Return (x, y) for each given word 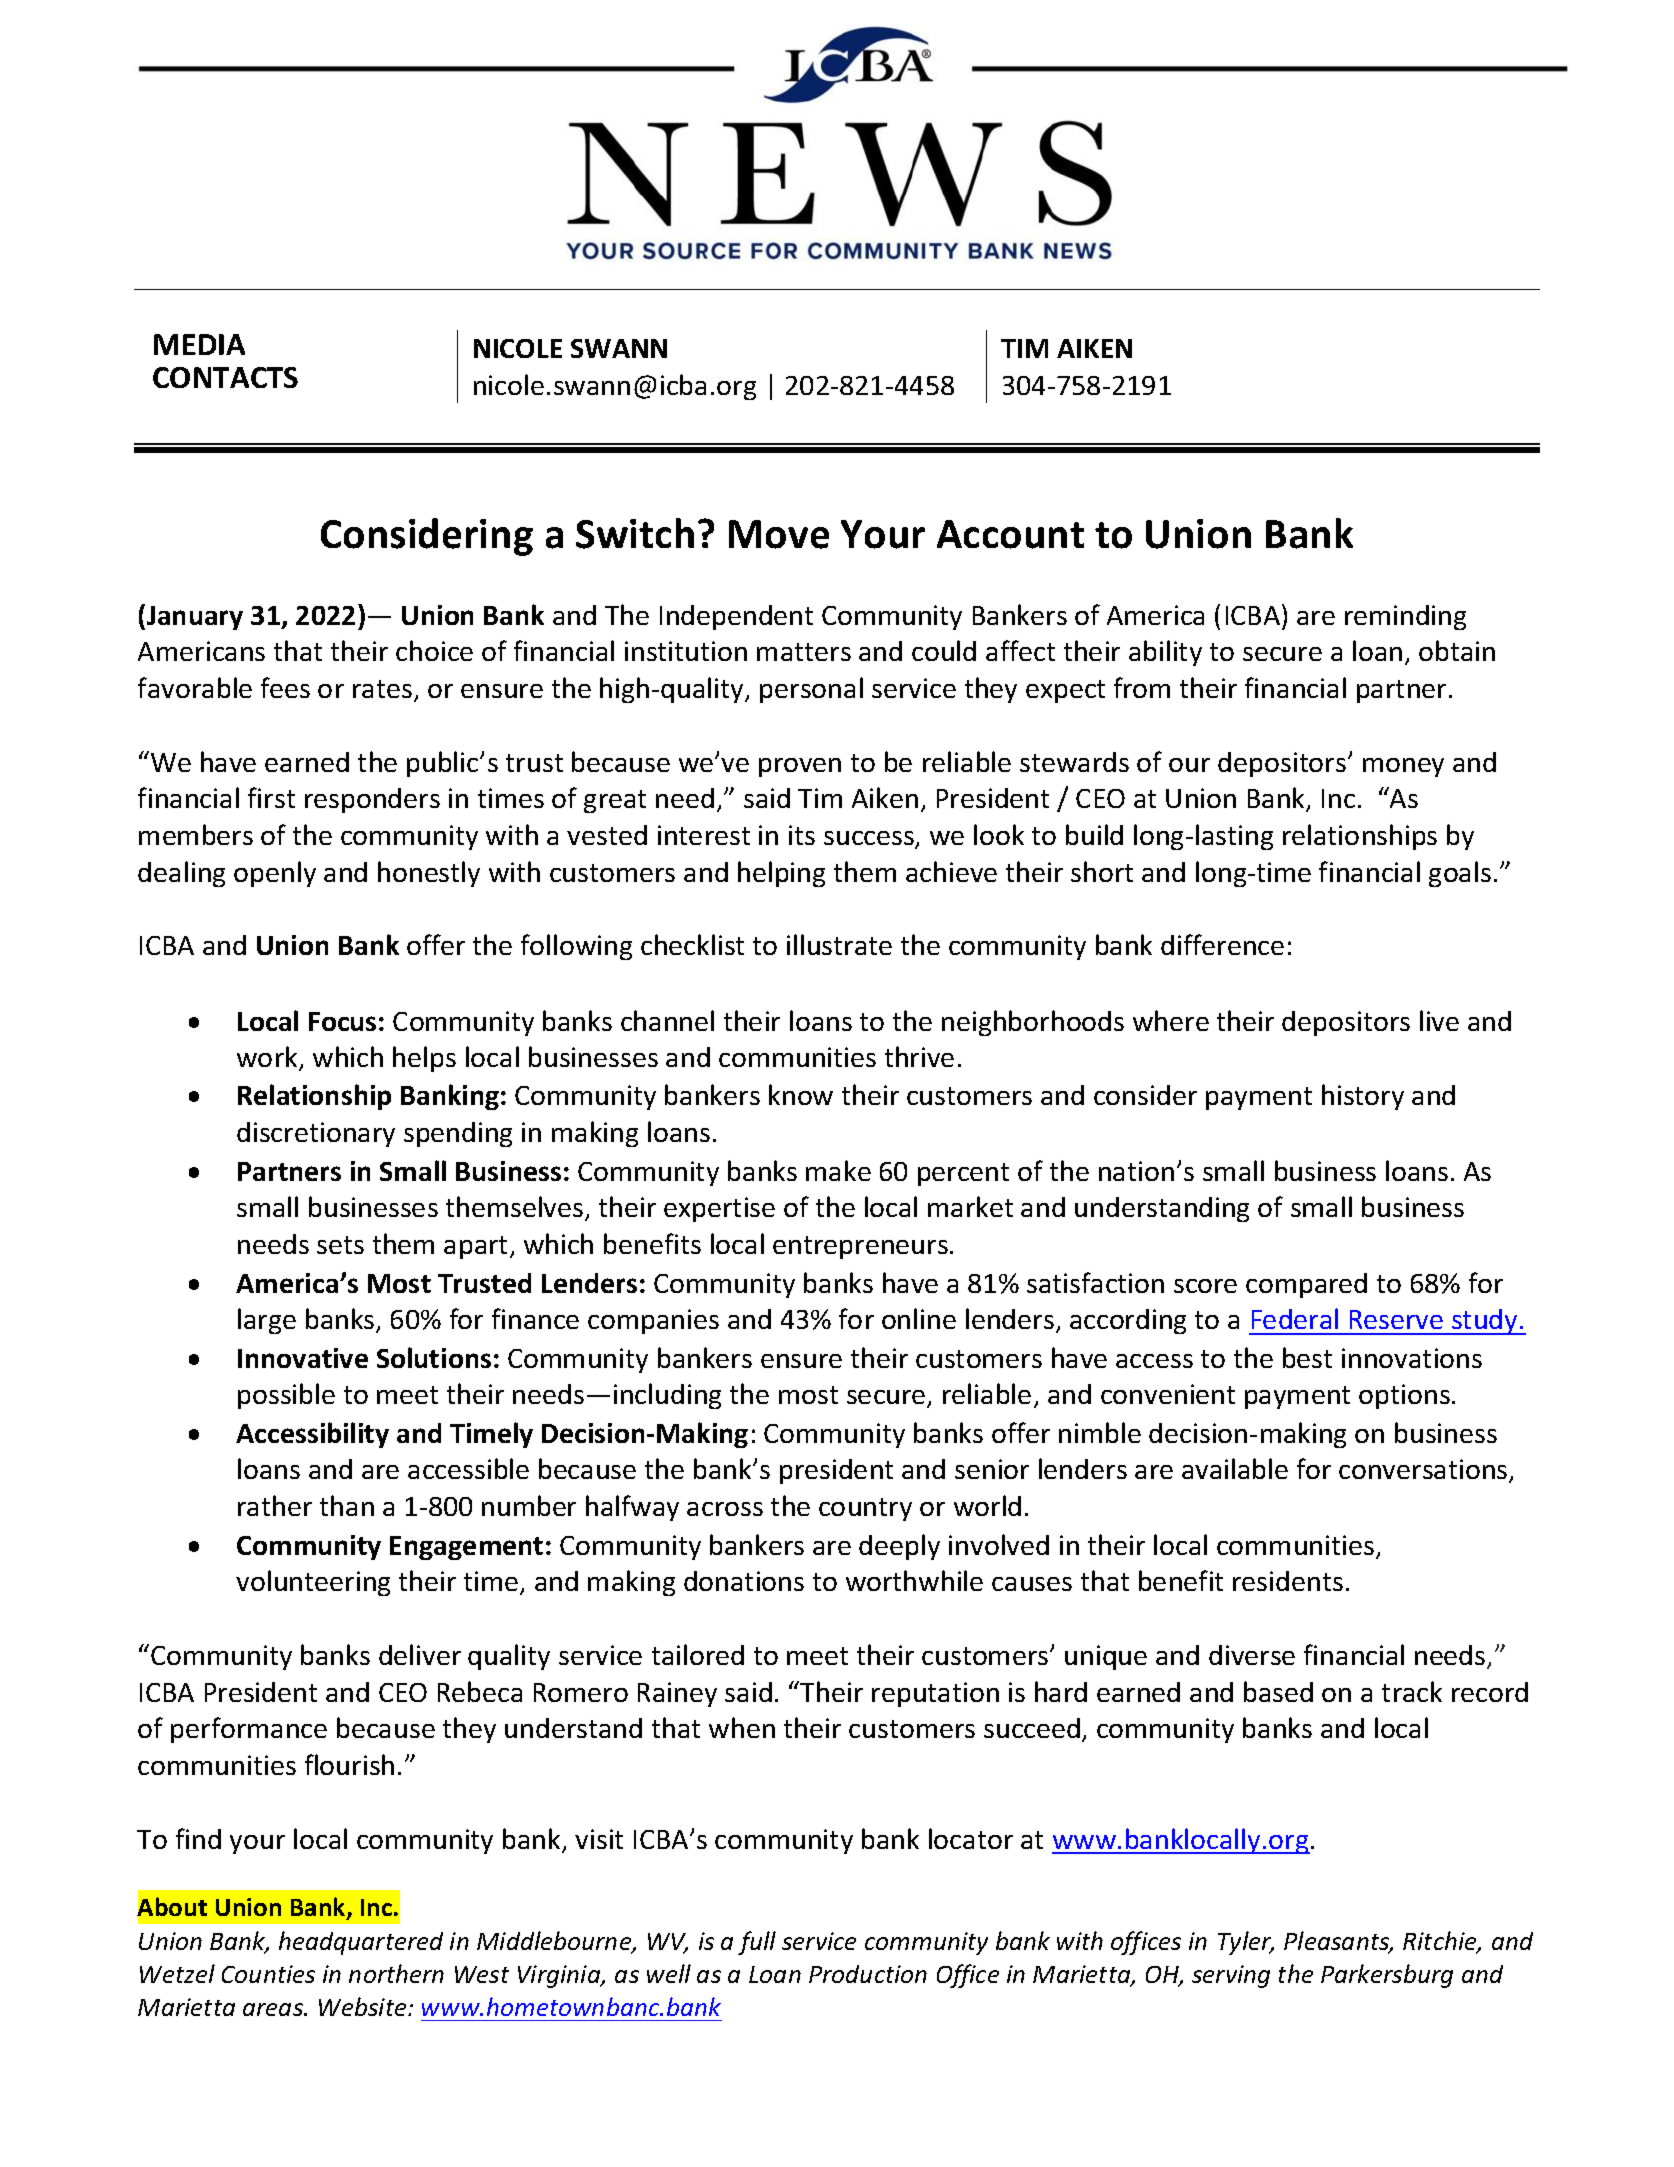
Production (868, 1974)
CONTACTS (225, 377)
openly (275, 874)
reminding (1405, 617)
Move (779, 534)
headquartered (361, 1943)
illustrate (839, 944)
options (1404, 1396)
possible (286, 1396)
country (865, 1509)
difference (1222, 944)
